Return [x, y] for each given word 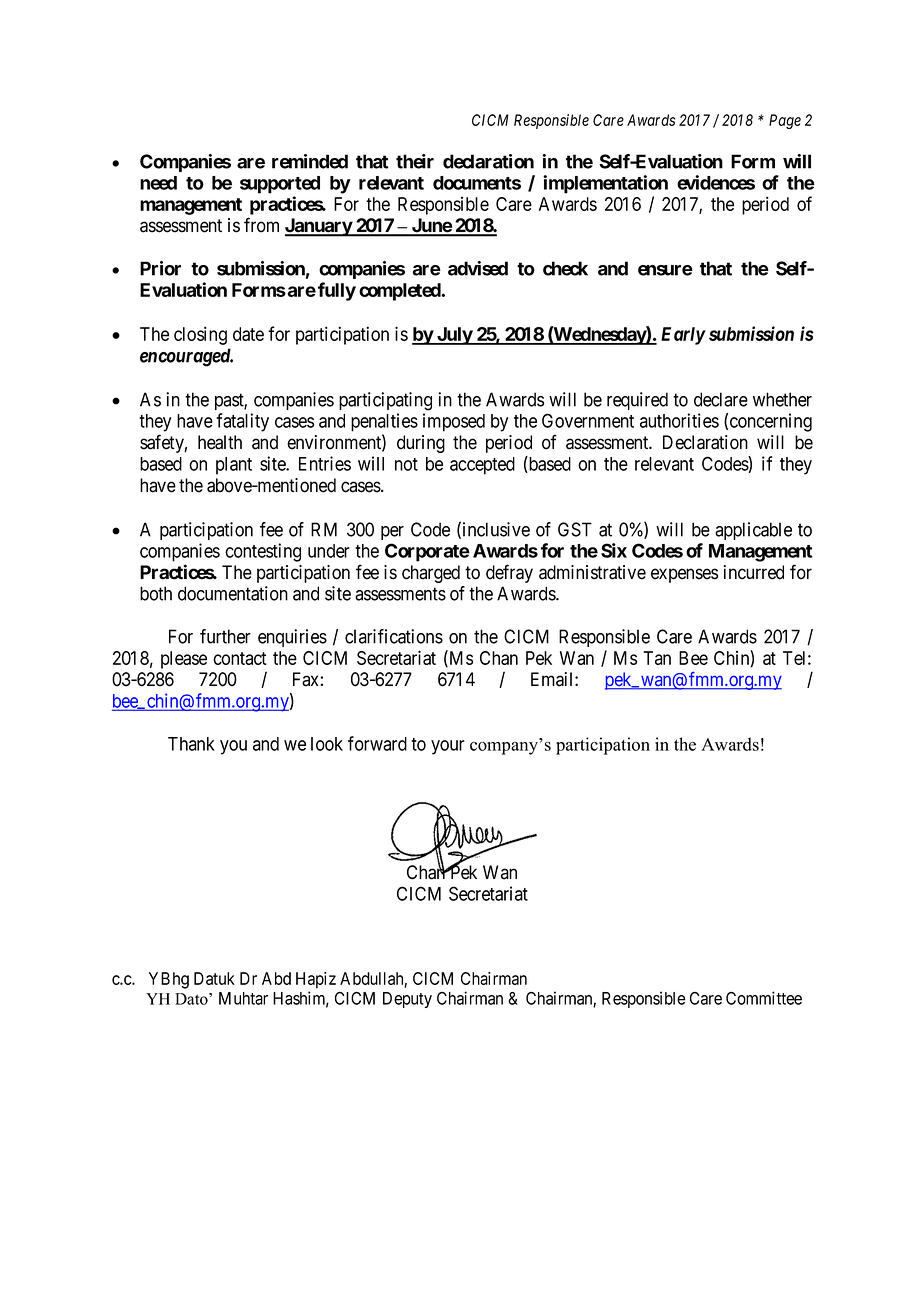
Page [785, 121]
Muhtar [243, 998]
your [448, 747]
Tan [657, 658]
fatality [242, 422]
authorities [679, 420]
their [415, 161]
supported [280, 185]
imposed [454, 422]
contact [240, 658]
